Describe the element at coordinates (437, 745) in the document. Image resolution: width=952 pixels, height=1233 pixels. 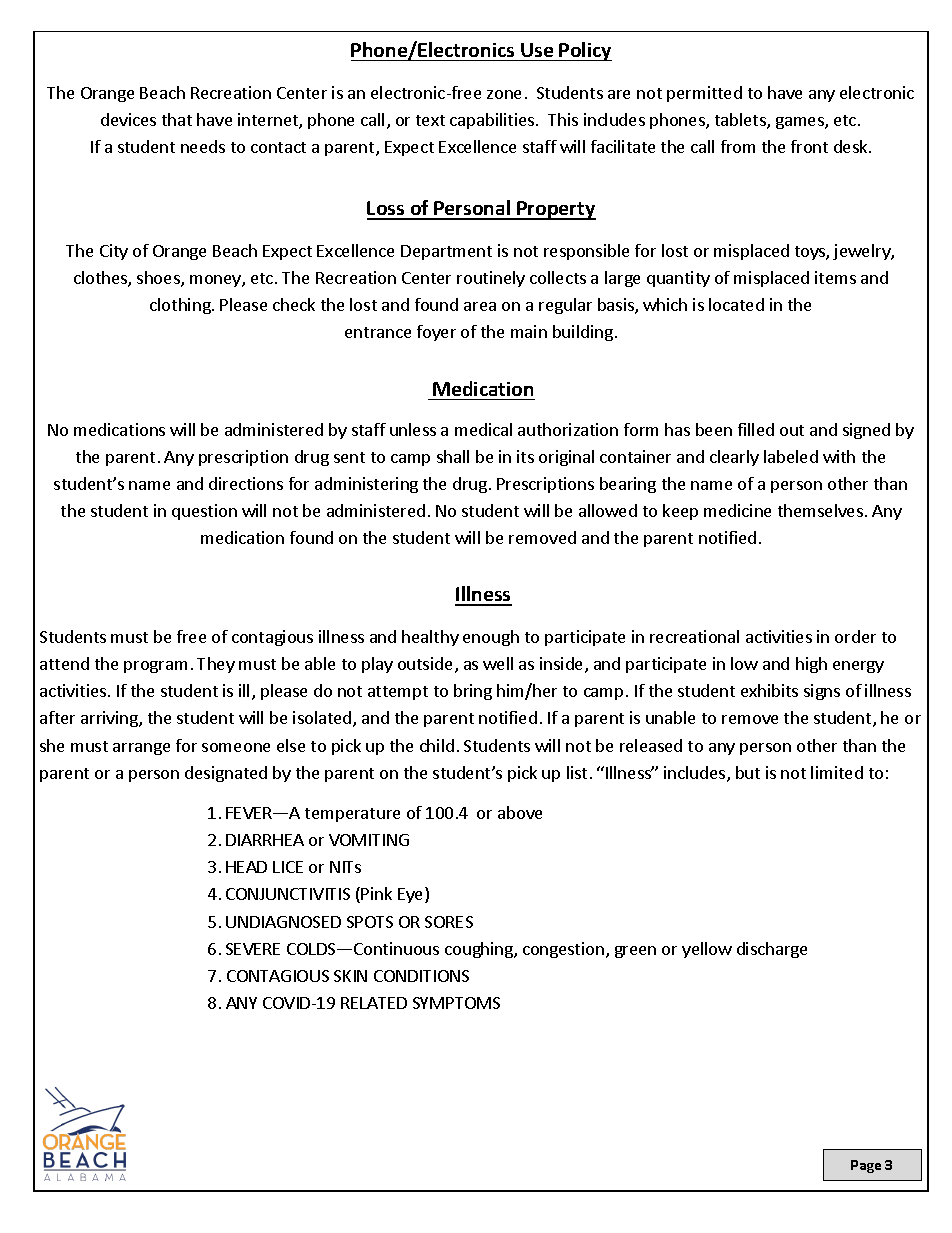
I see `child` at that location.
